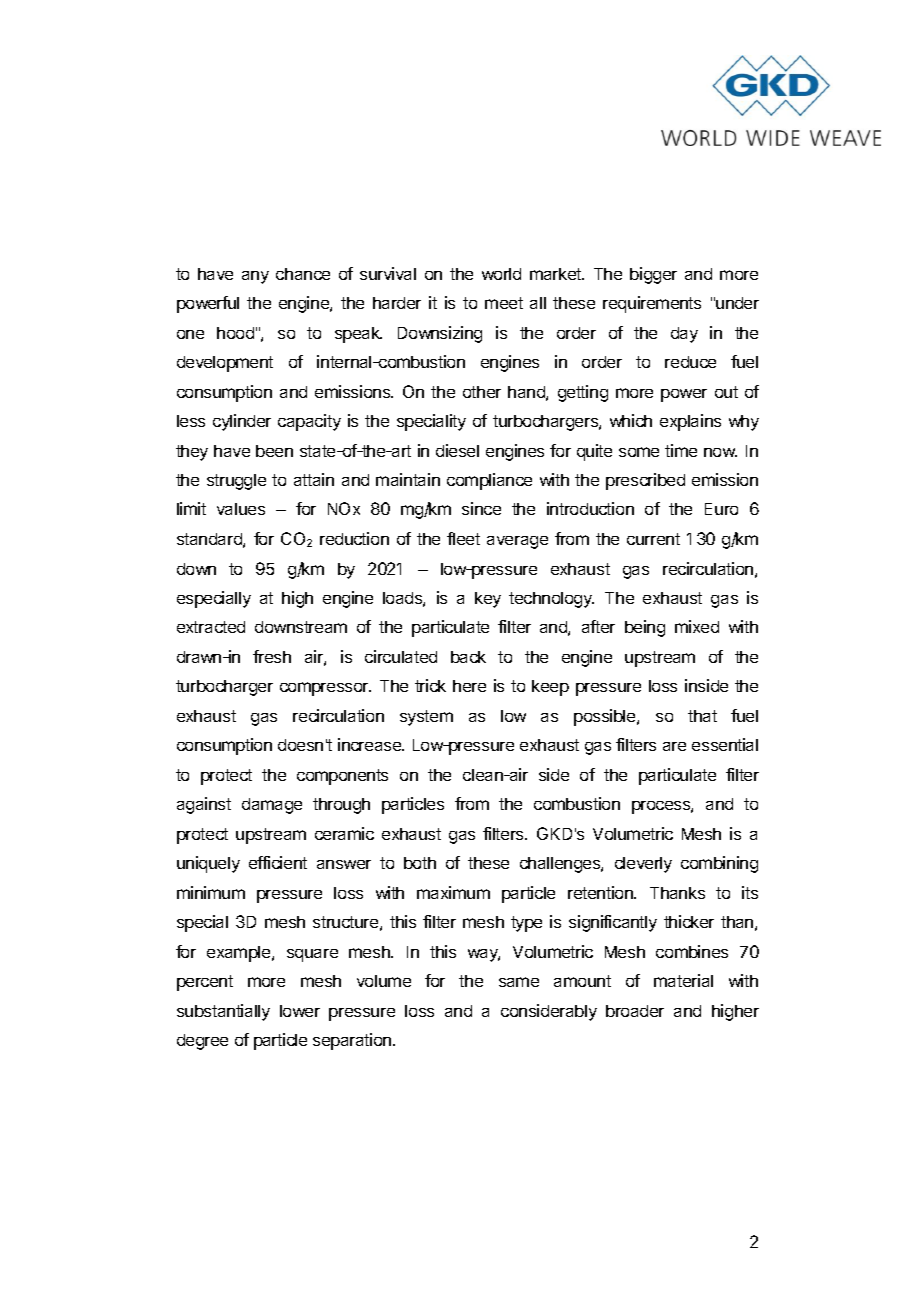 The width and height of the document is (924, 1308). I want to click on same, so click(519, 982).
